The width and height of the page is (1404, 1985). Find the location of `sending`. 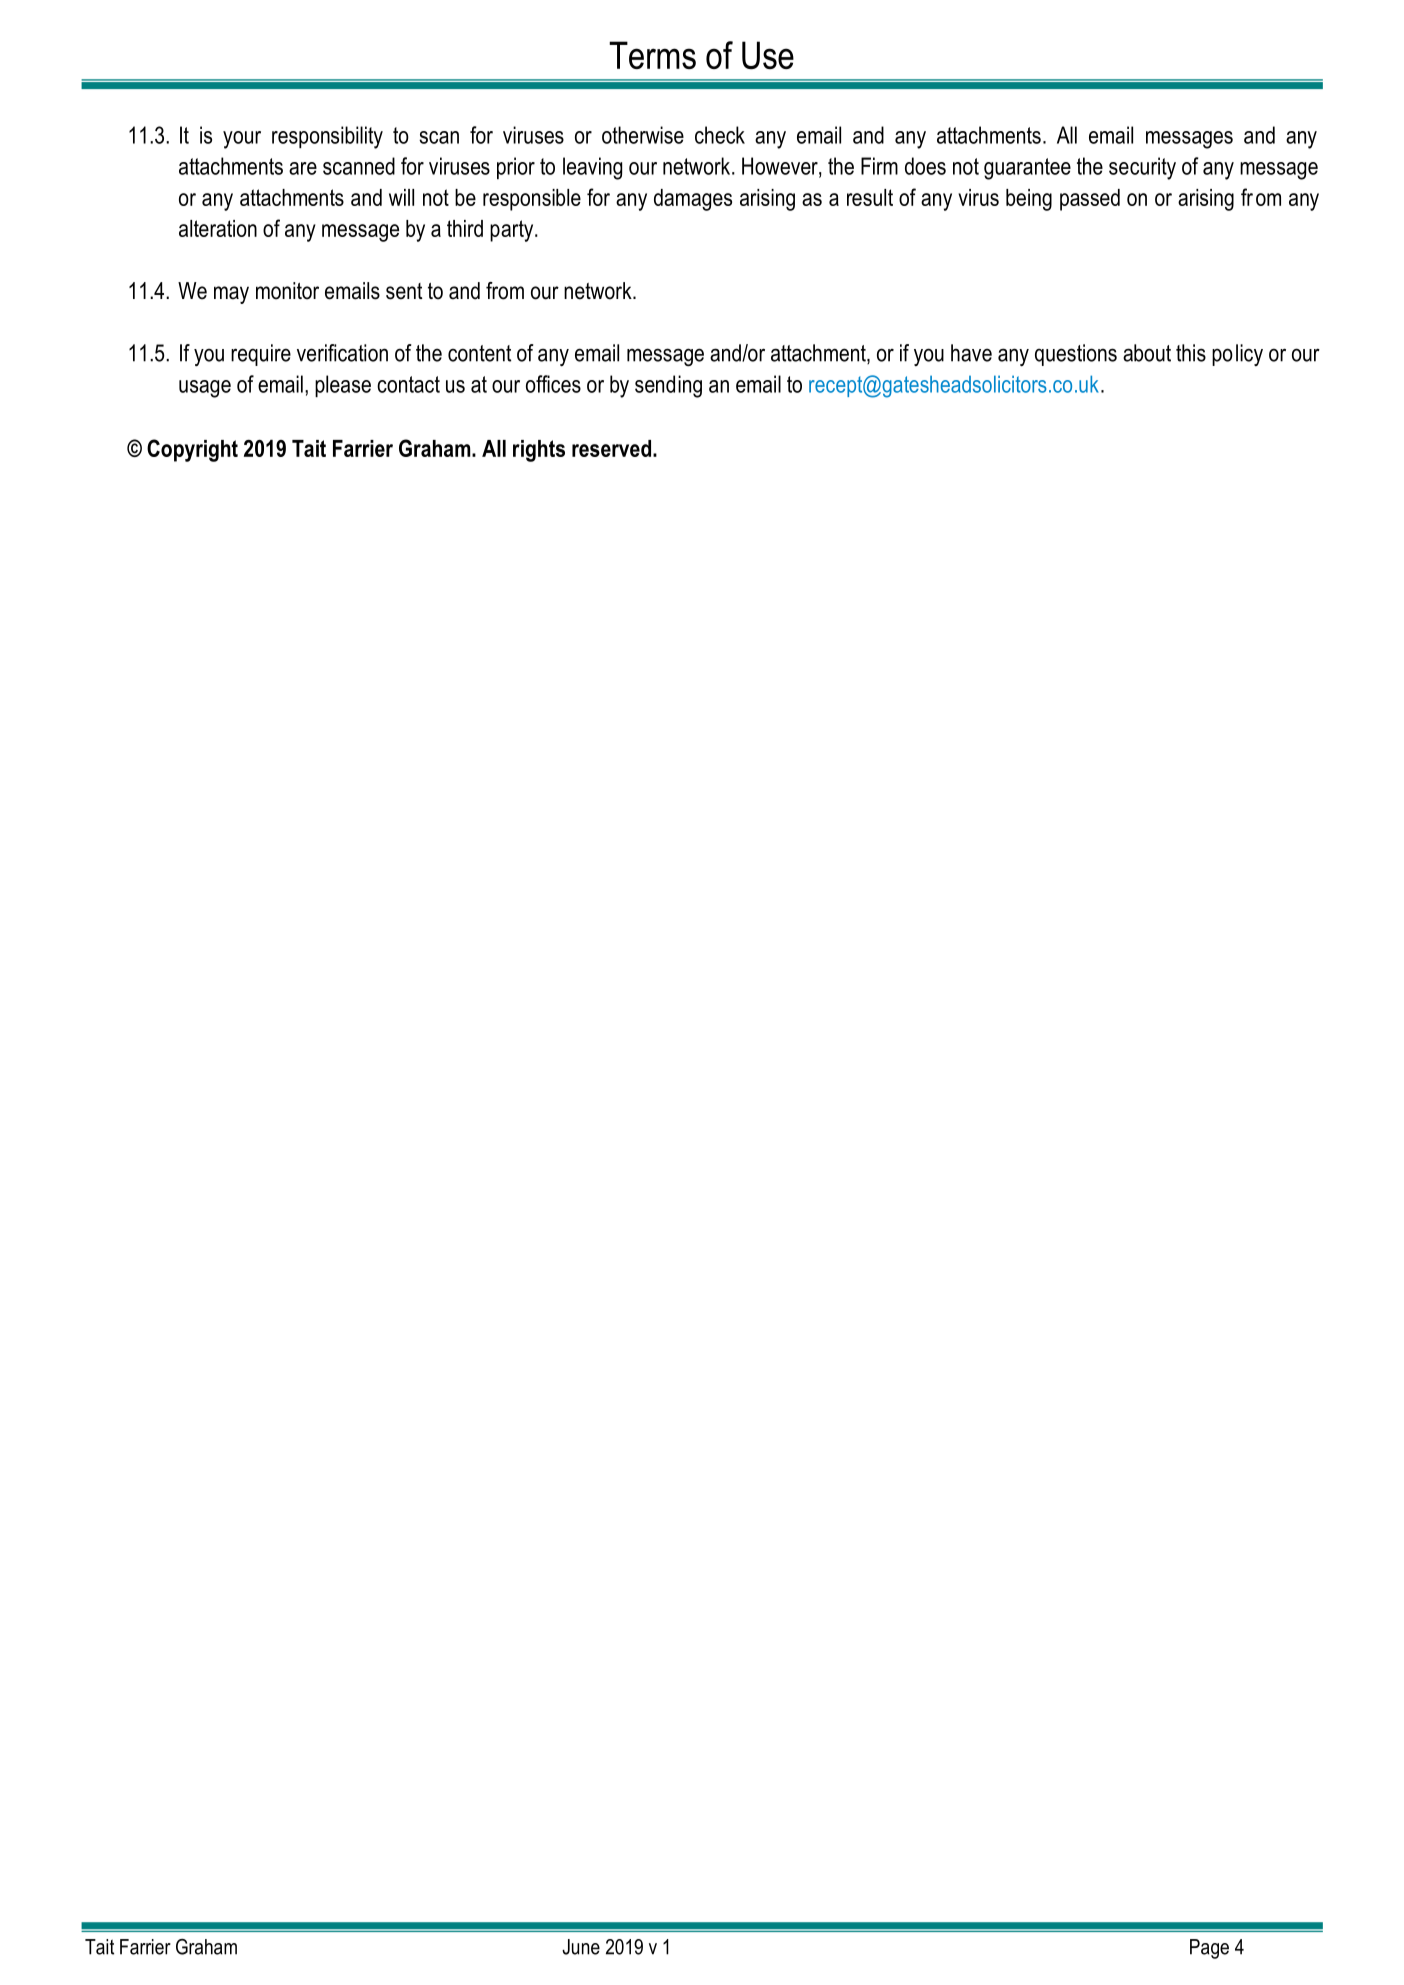

sending is located at coordinates (668, 386).
